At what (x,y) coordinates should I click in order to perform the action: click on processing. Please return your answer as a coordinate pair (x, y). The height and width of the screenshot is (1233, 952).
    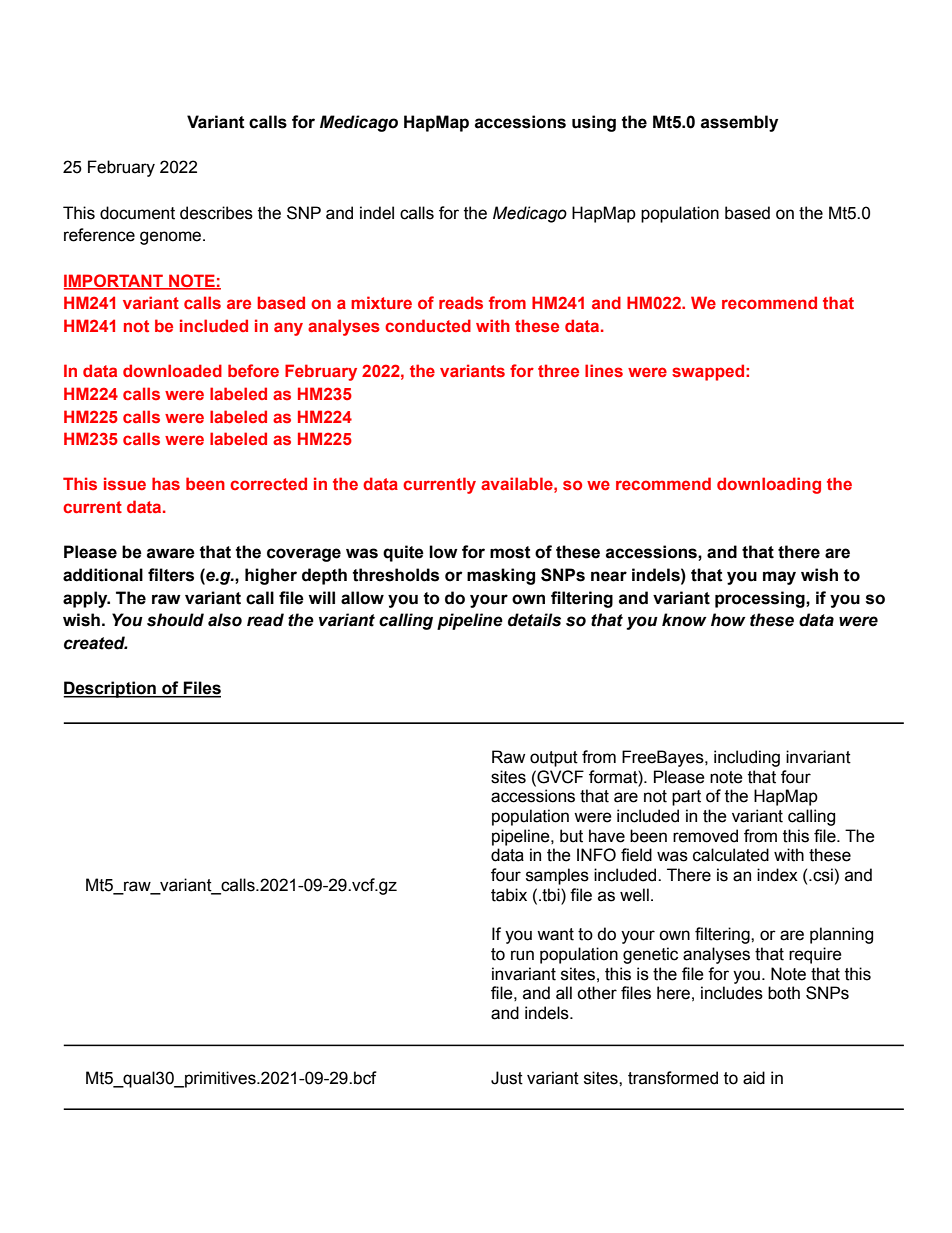
    Looking at the image, I should click on (761, 599).
